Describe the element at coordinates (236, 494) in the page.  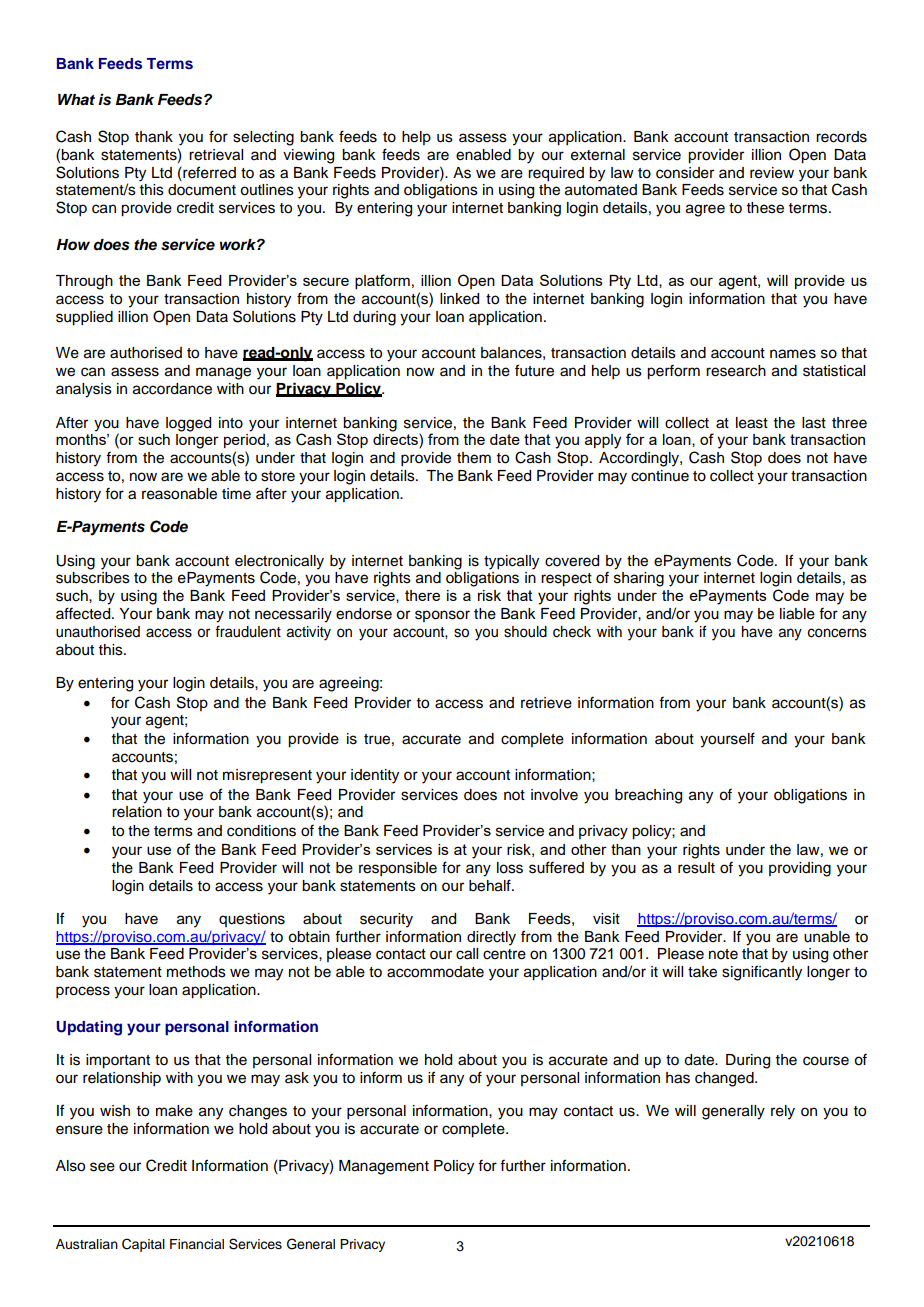
I see `time` at that location.
